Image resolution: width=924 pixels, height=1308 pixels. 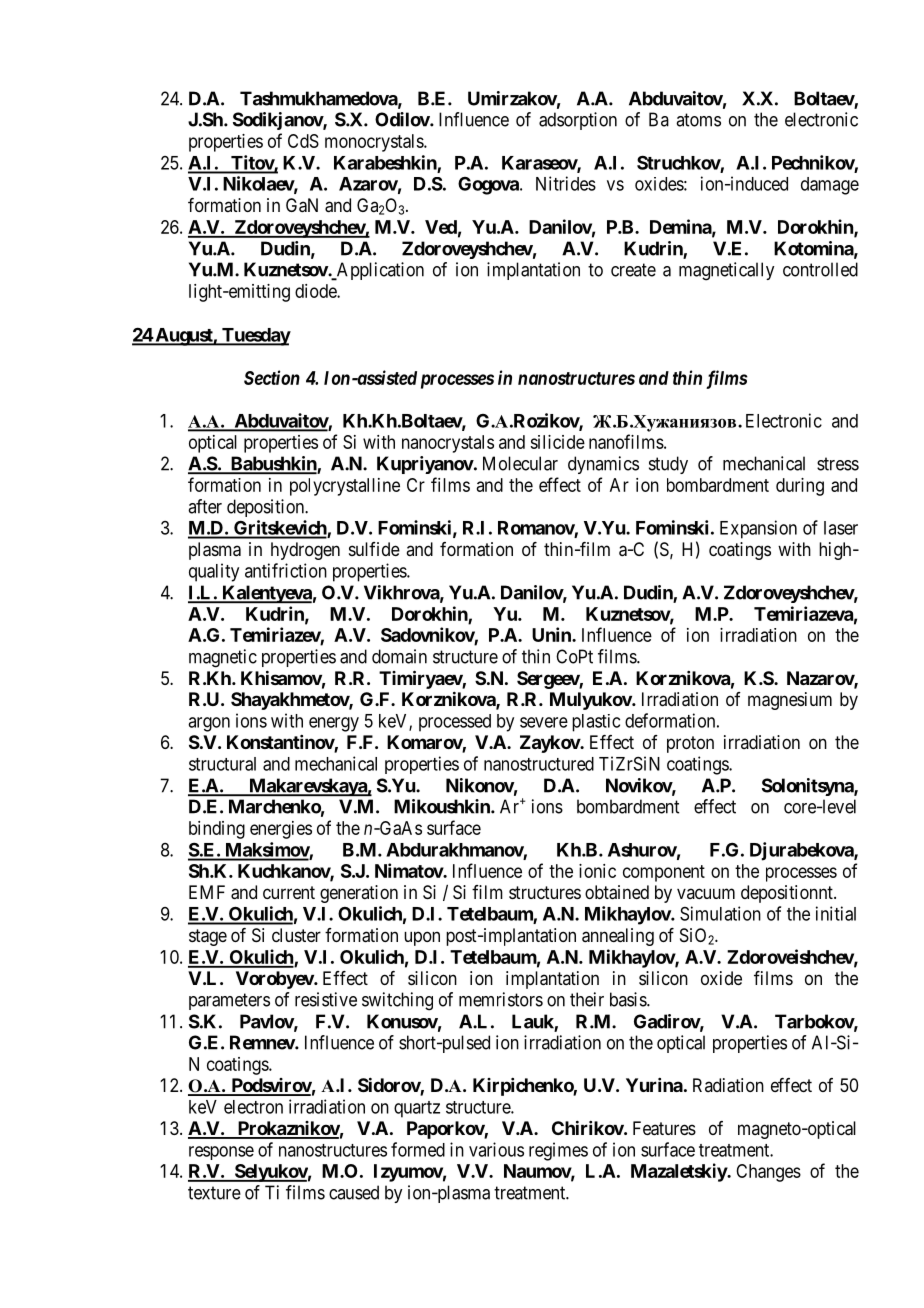 What do you see at coordinates (720, 913) in the screenshot?
I see `Simulation` at bounding box center [720, 913].
